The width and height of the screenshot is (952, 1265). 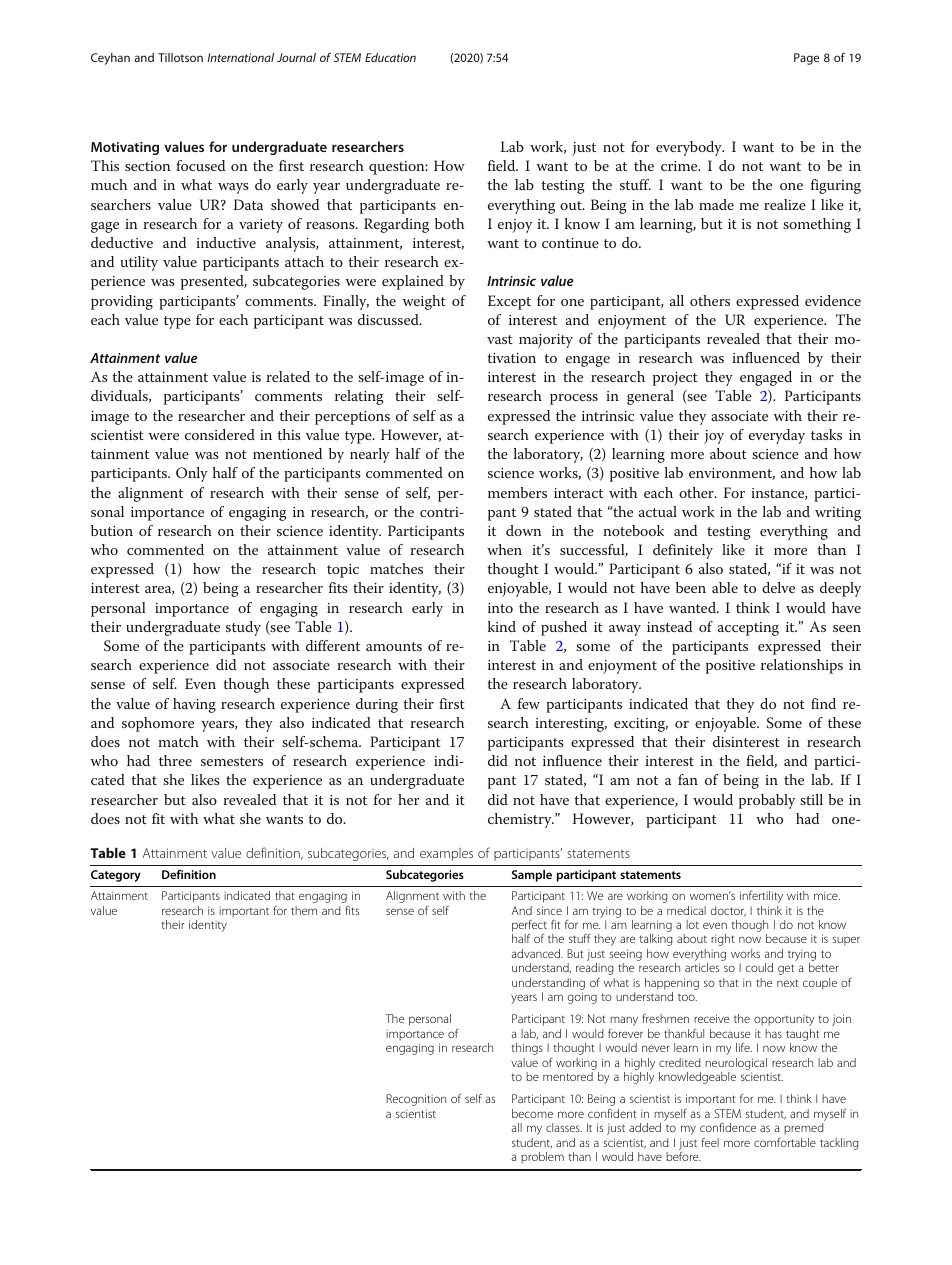 I want to click on considered, so click(x=220, y=434).
